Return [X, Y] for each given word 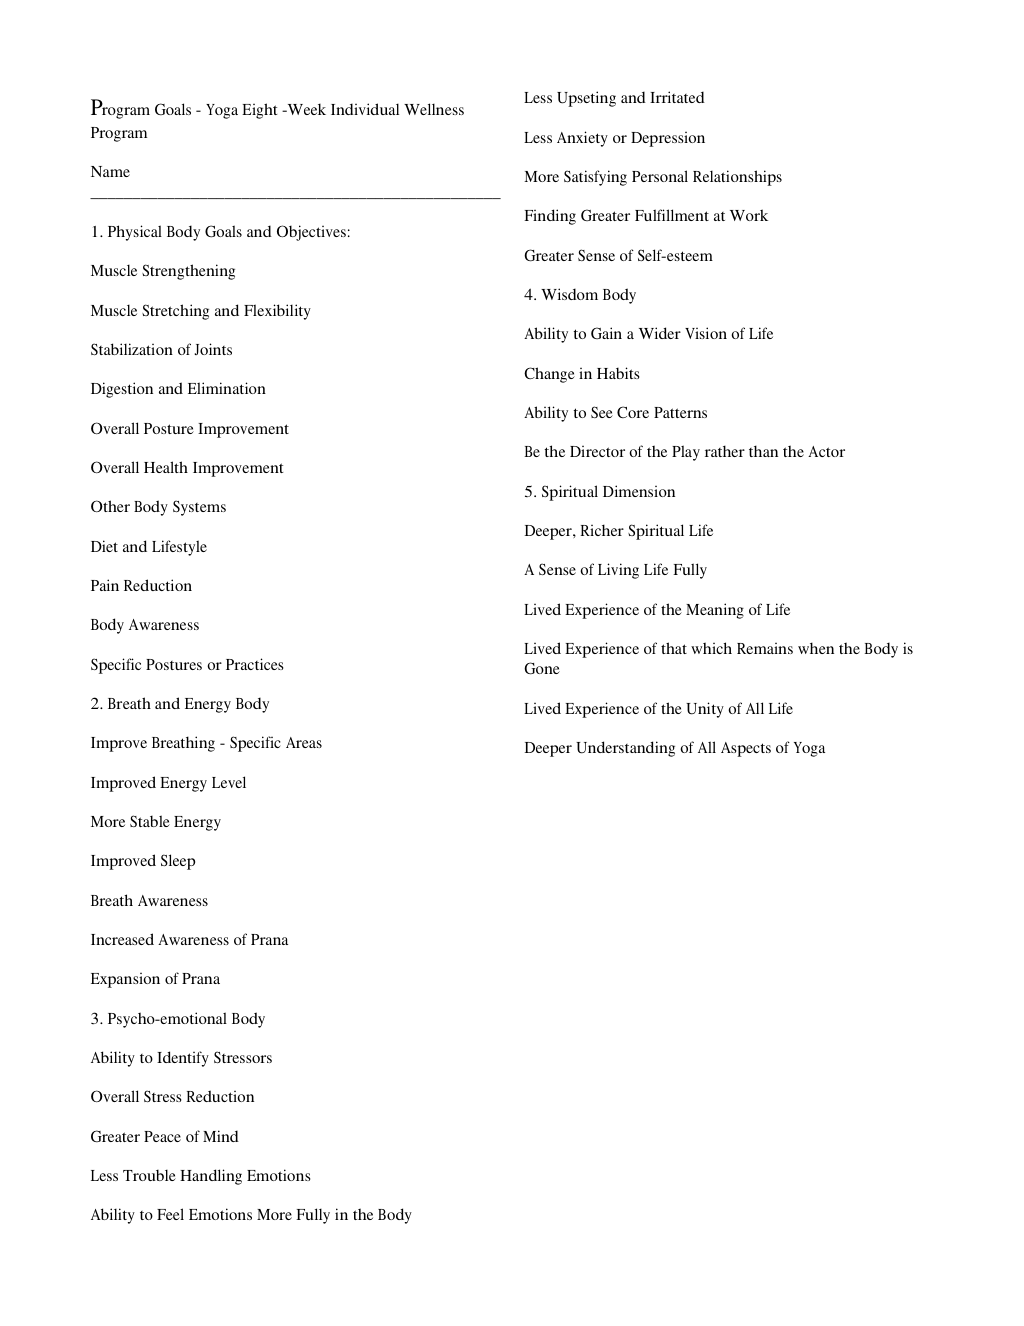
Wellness [434, 109]
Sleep [178, 862]
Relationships [737, 178]
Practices [254, 664]
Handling [211, 1177]
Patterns [680, 412]
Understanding [625, 749]
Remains [765, 648]
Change [549, 375]
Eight [259, 111]
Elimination [227, 388]
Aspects [746, 749]
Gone [542, 668]
